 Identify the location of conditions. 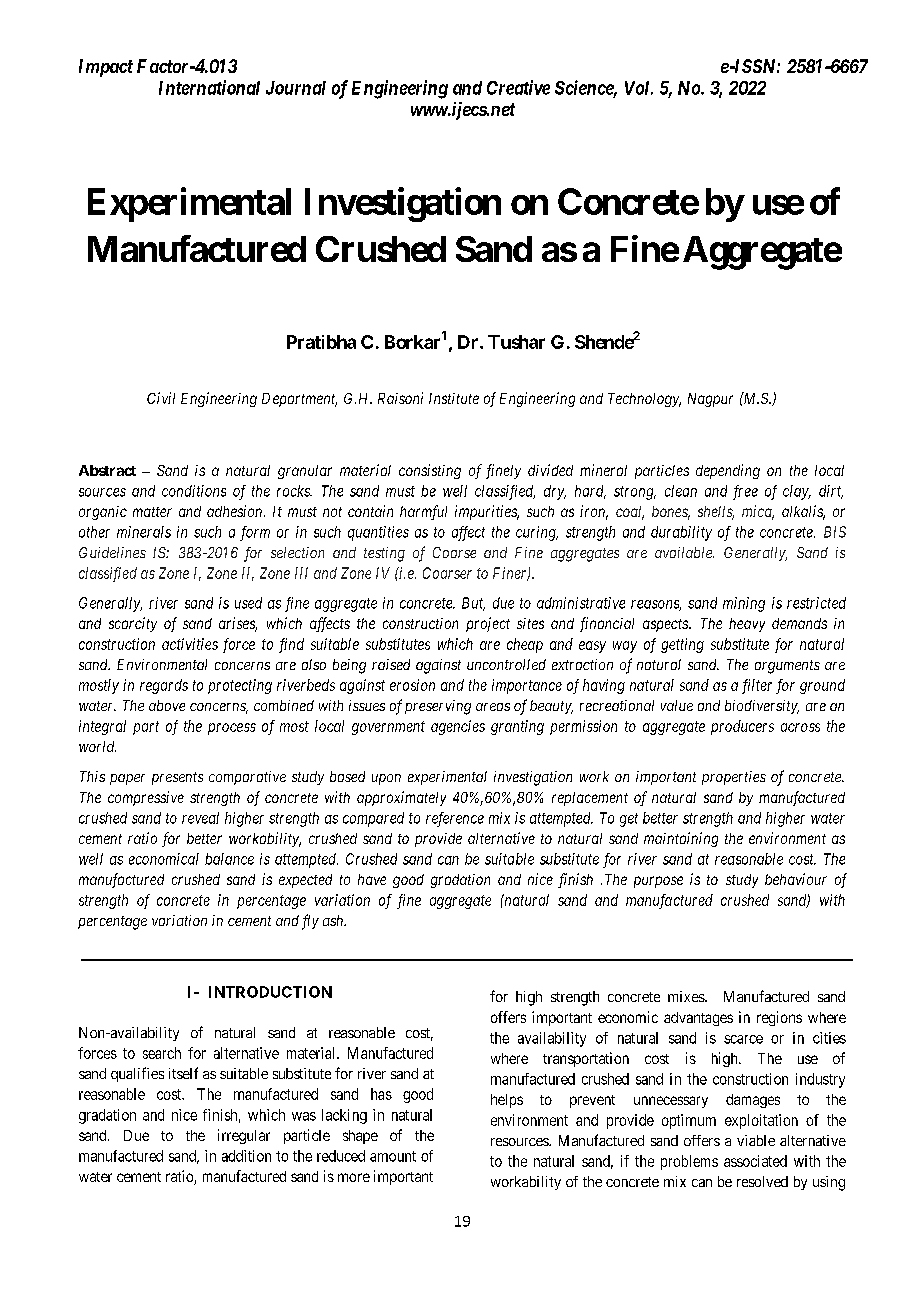
(194, 491).
